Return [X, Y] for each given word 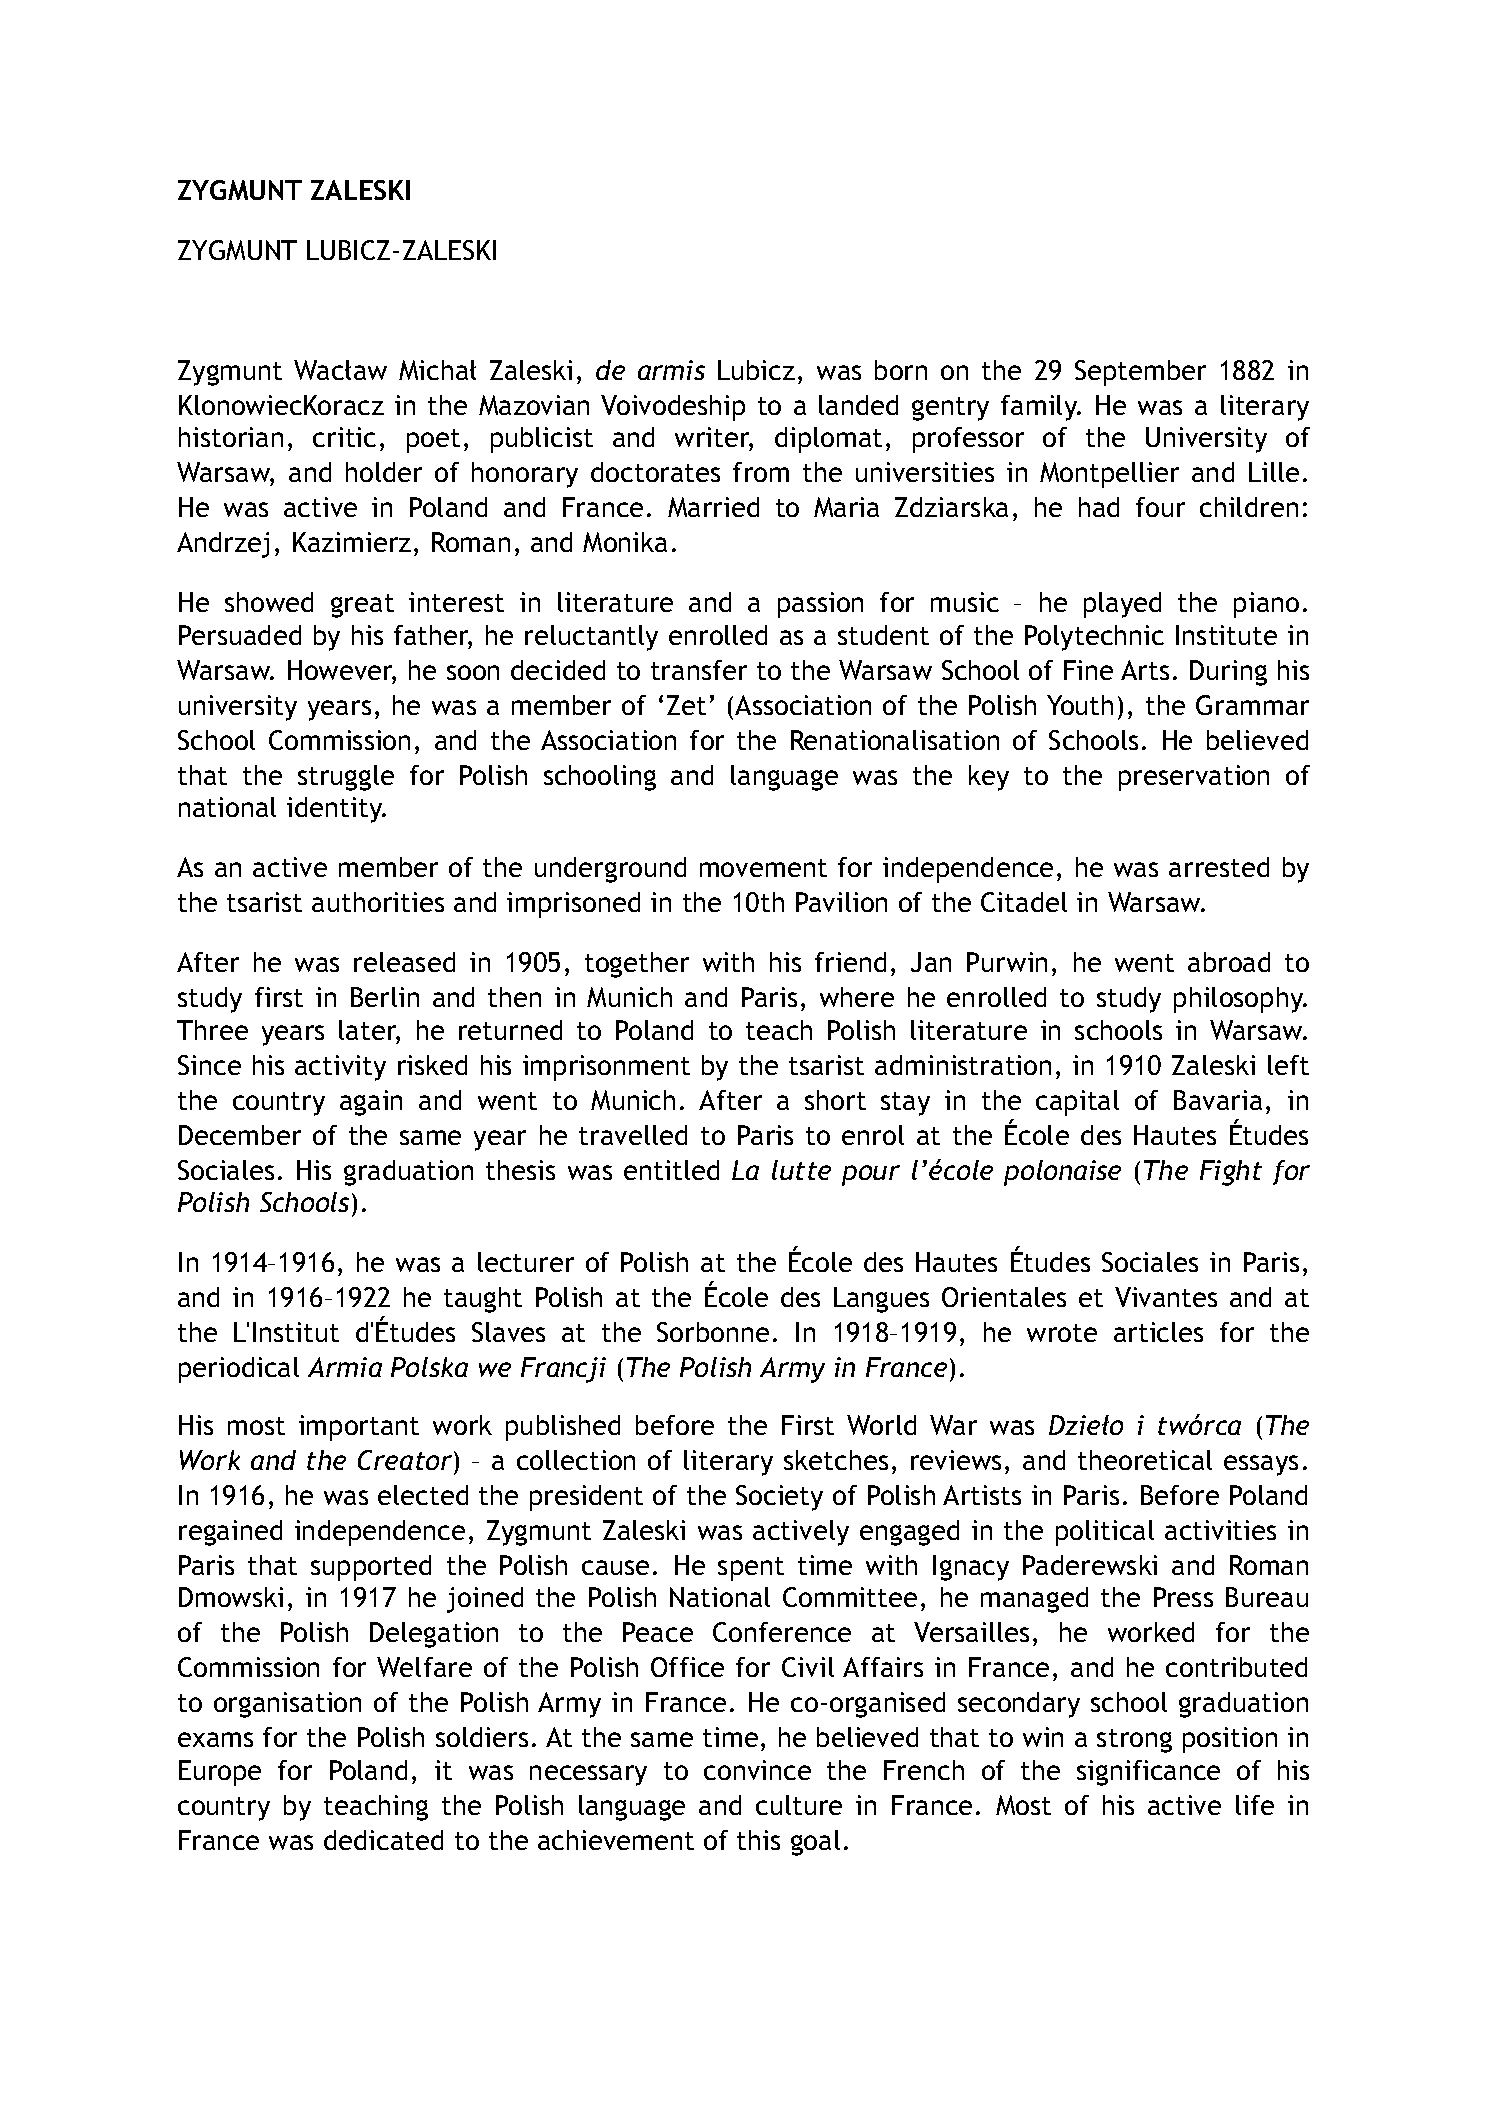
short [835, 1100]
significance [1148, 1773]
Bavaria [1218, 1100]
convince [757, 1770]
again [371, 1103]
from [761, 472]
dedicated [383, 1840]
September [1140, 373]
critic [344, 437]
